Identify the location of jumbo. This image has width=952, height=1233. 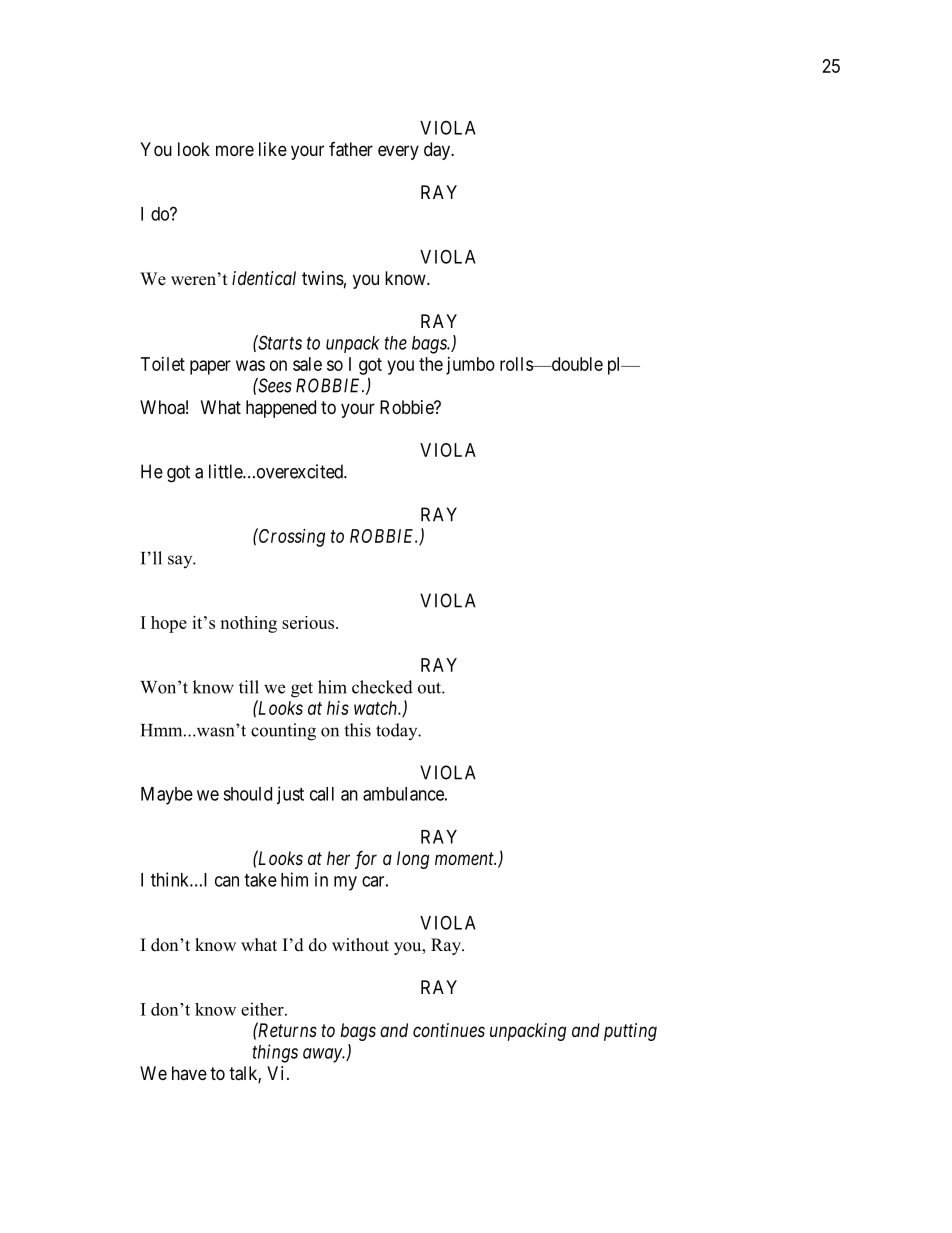
(470, 366).
